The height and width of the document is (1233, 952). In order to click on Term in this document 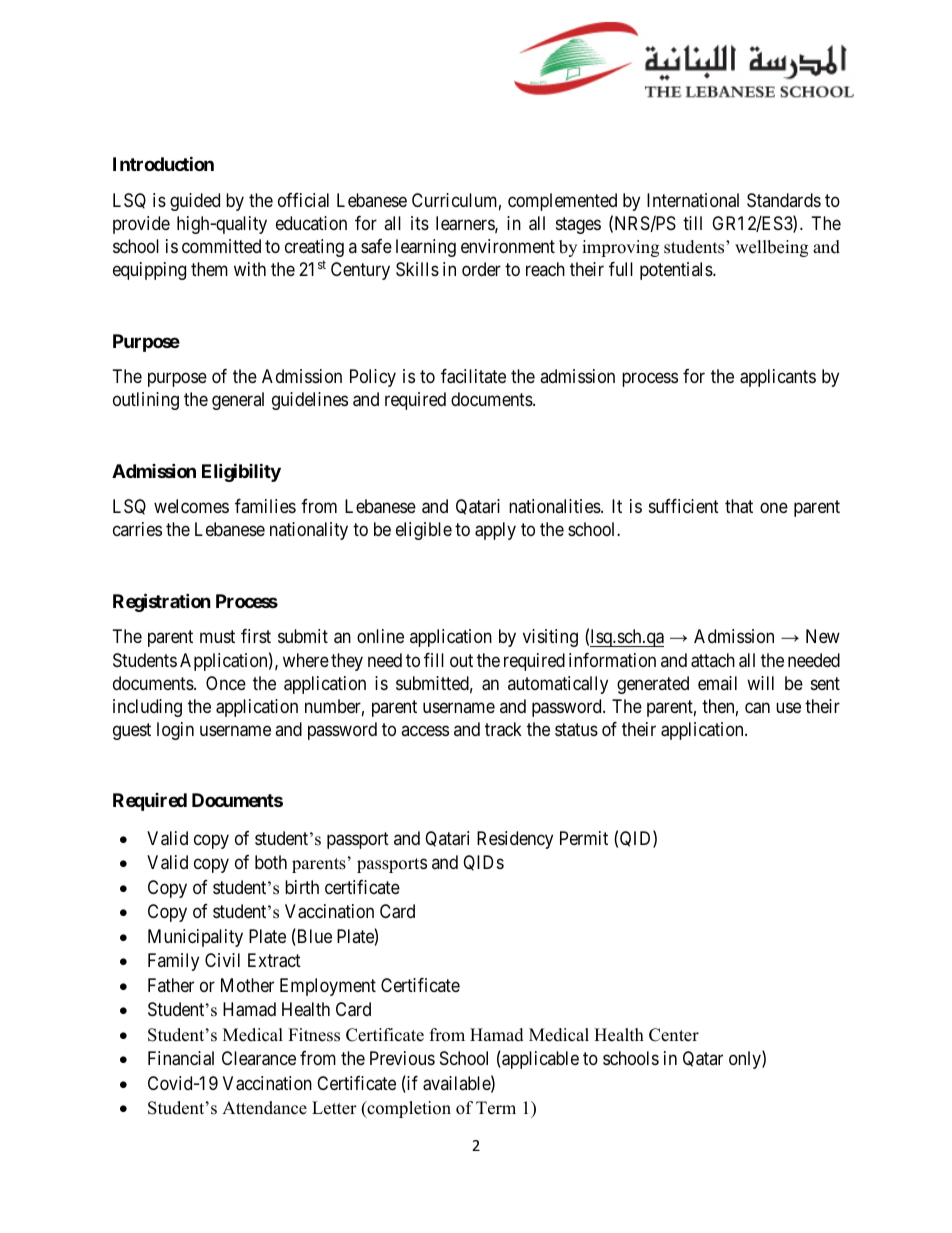, I will do `click(496, 1108)`.
